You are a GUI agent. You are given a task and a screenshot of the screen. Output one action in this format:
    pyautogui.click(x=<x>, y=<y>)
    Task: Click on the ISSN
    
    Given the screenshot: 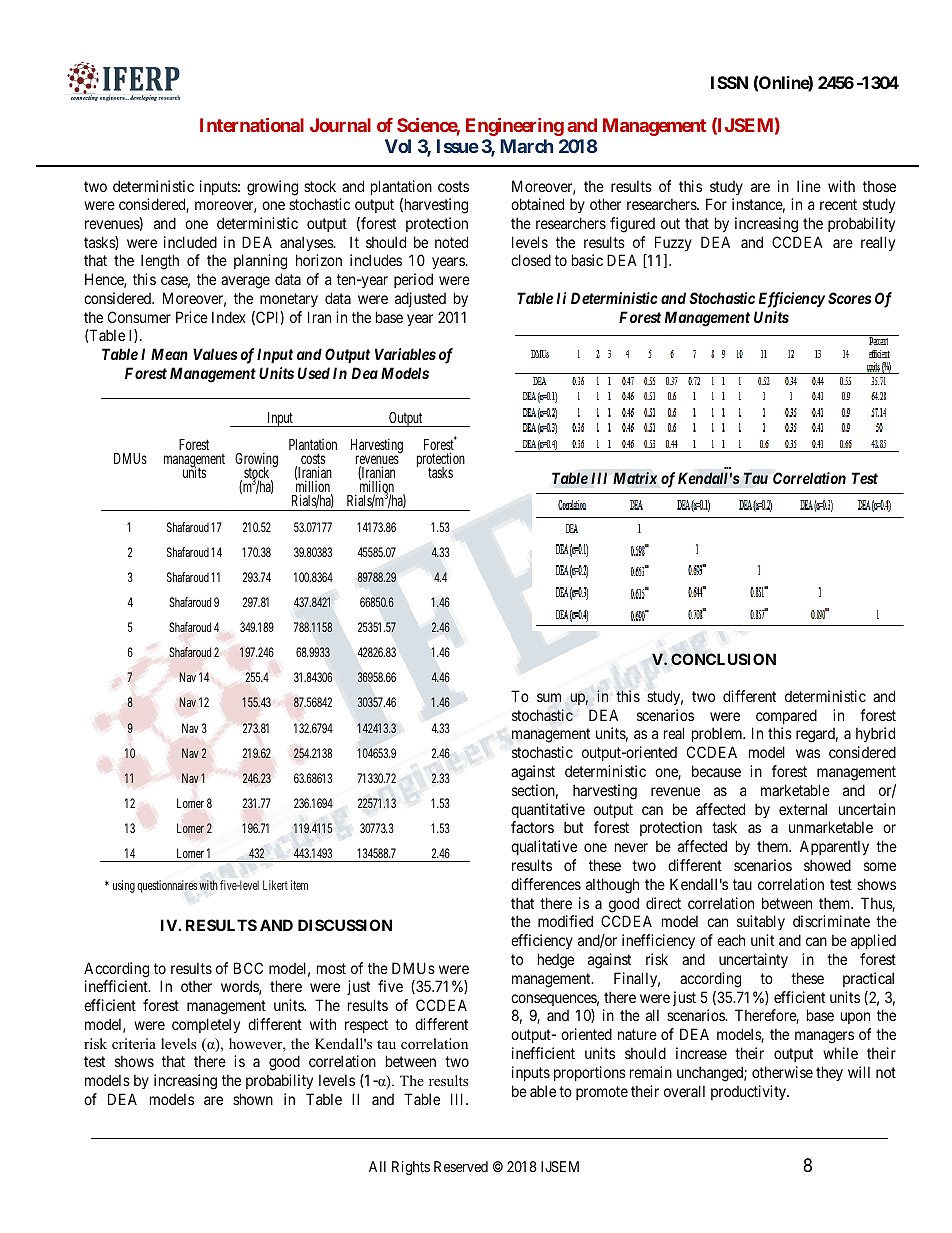 What is the action you would take?
    pyautogui.click(x=729, y=82)
